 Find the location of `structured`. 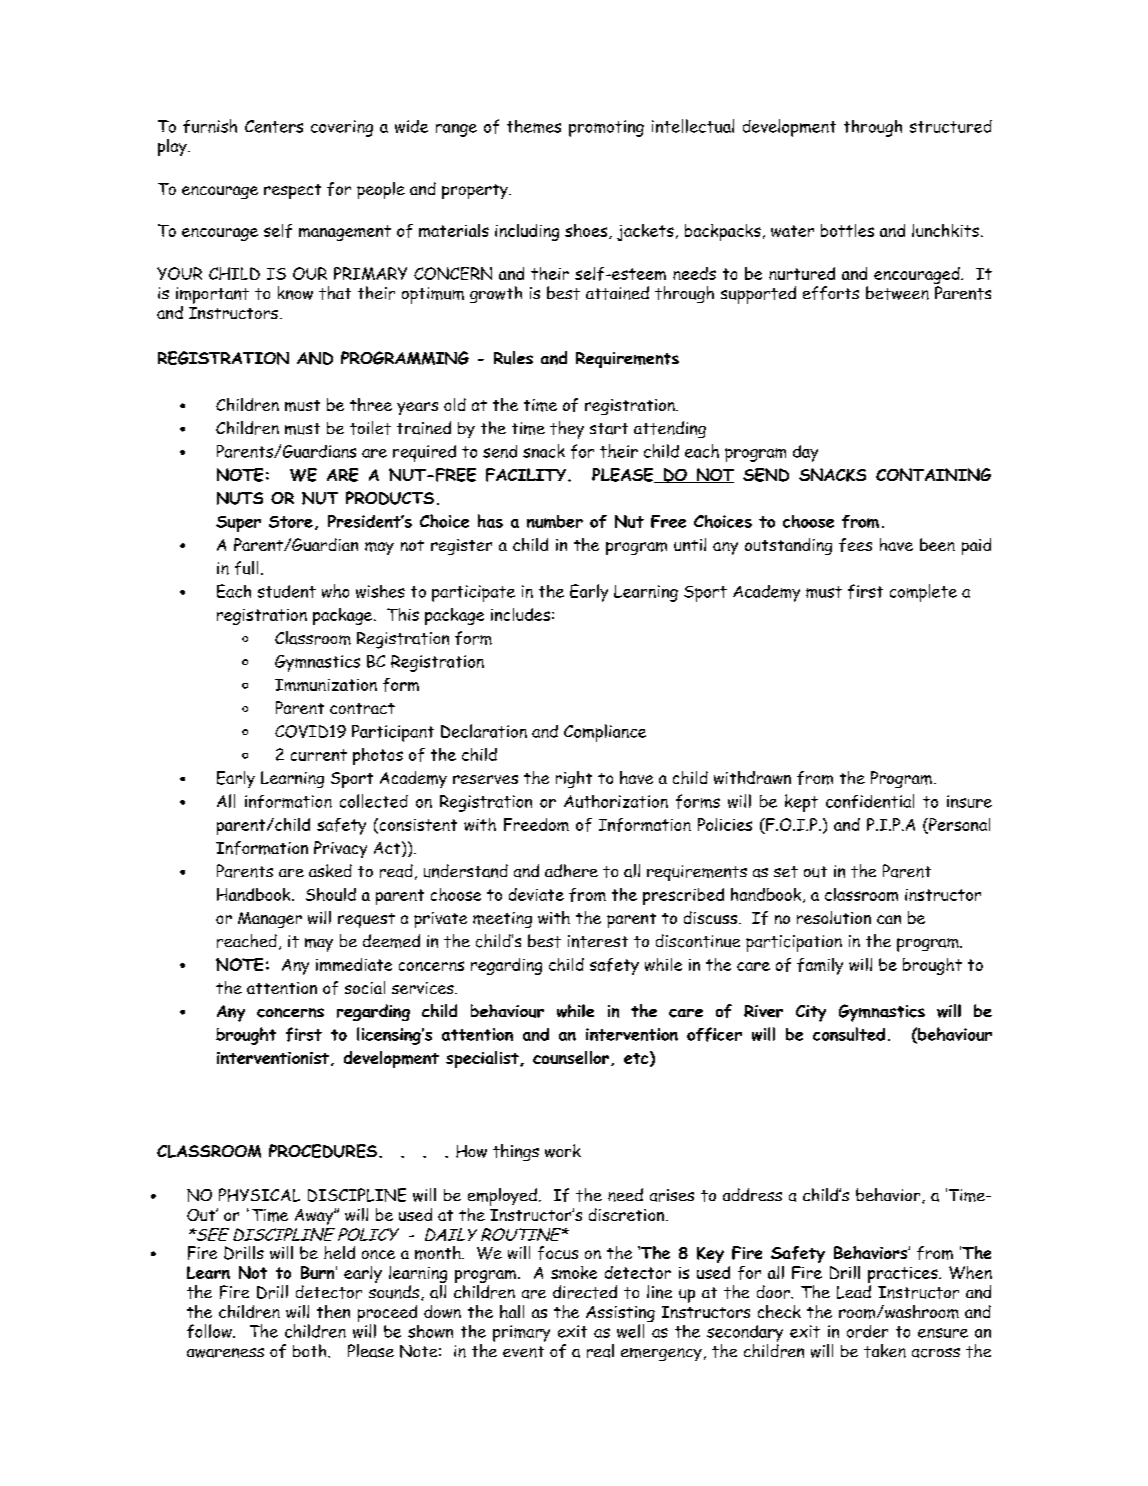

structured is located at coordinates (951, 126).
